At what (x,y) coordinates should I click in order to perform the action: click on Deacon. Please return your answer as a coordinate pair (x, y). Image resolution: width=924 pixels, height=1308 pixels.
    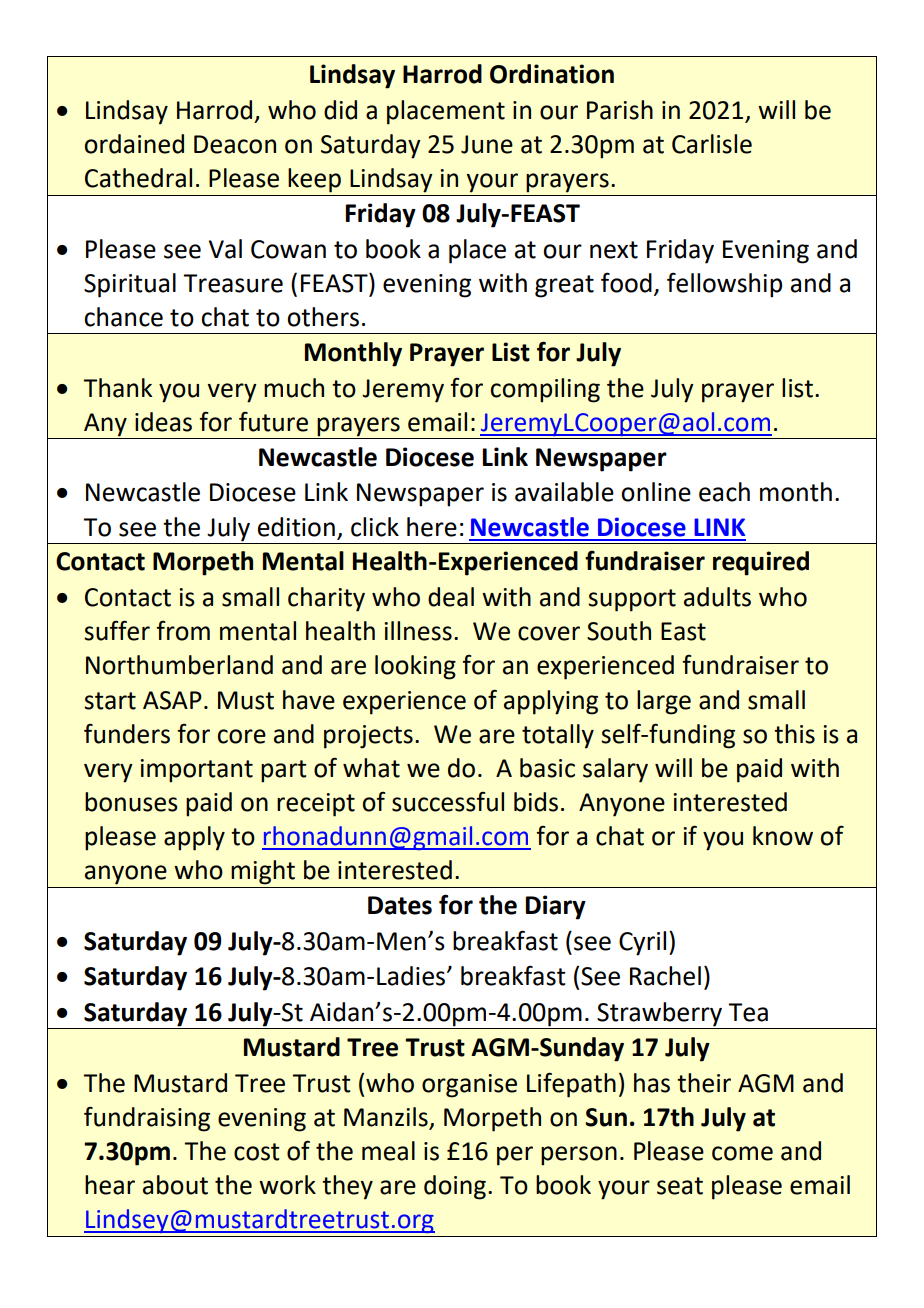
    Looking at the image, I should click on (235, 144).
